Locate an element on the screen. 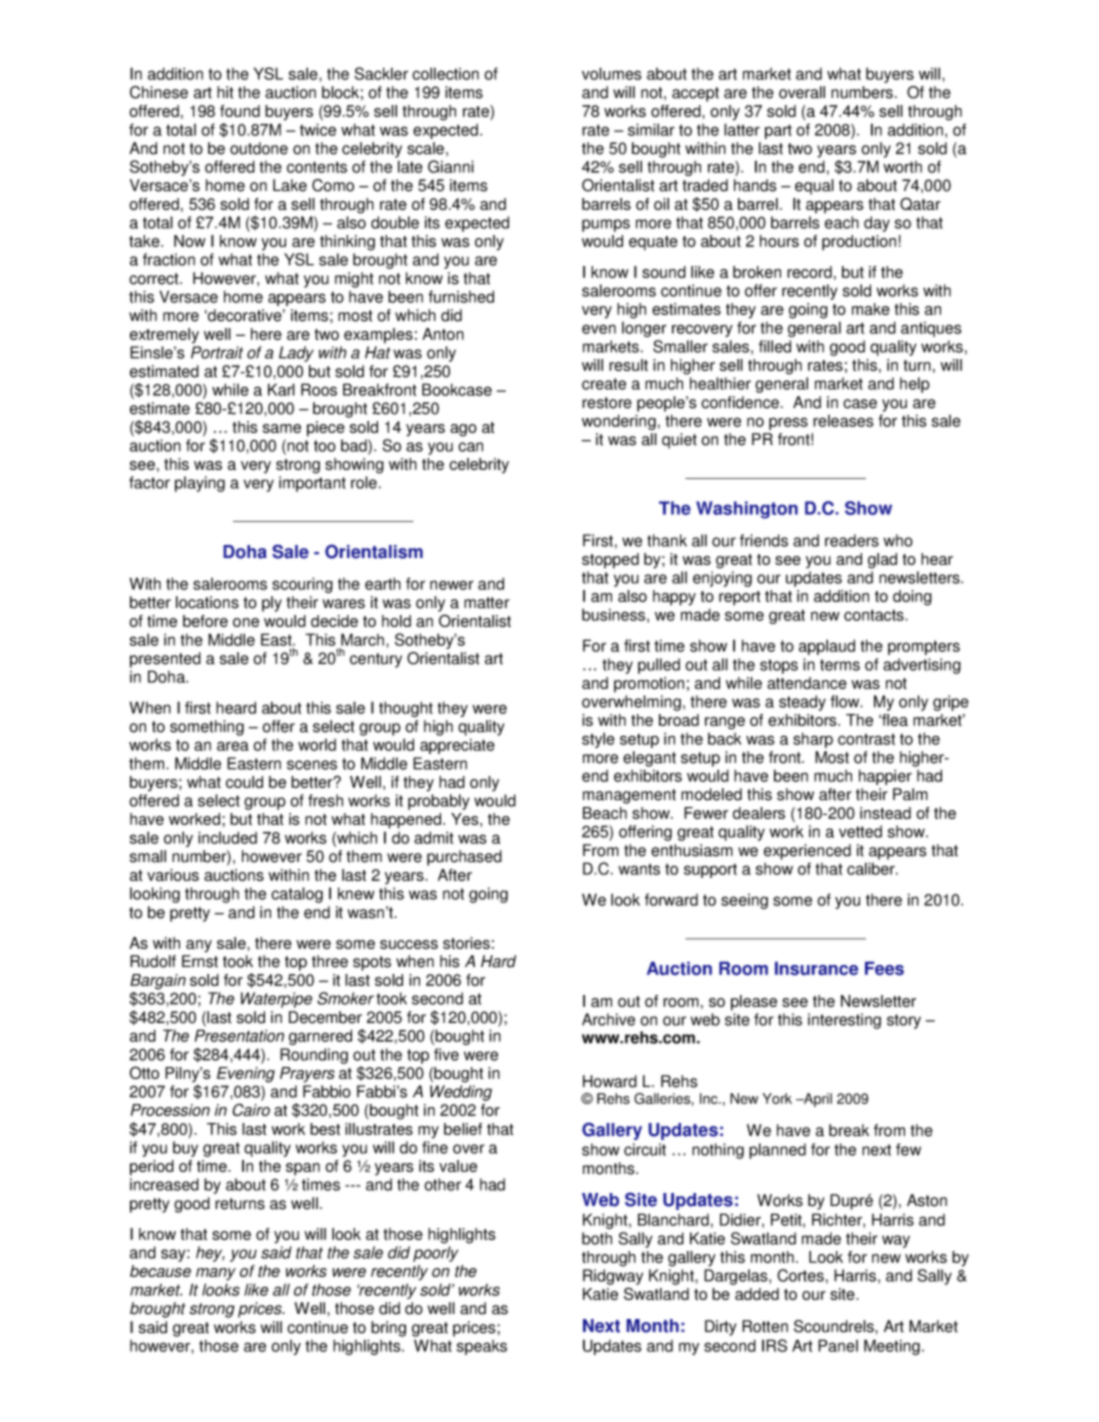 The width and height of the screenshot is (1099, 1422). volumes is located at coordinates (611, 73).
